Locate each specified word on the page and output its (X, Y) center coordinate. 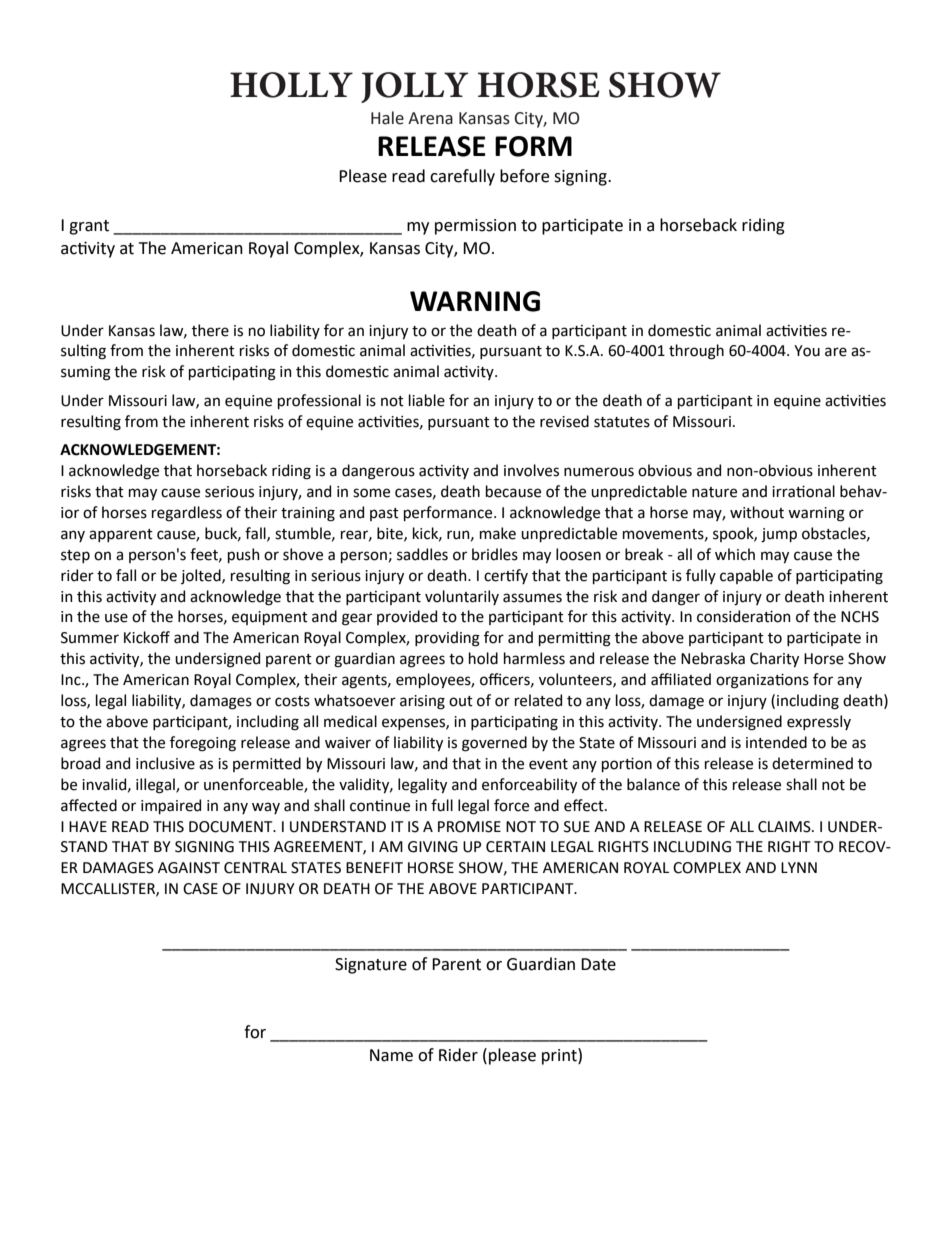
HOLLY (291, 85)
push (244, 555)
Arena (430, 118)
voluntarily (462, 597)
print (560, 1056)
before (524, 176)
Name (391, 1055)
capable (746, 576)
